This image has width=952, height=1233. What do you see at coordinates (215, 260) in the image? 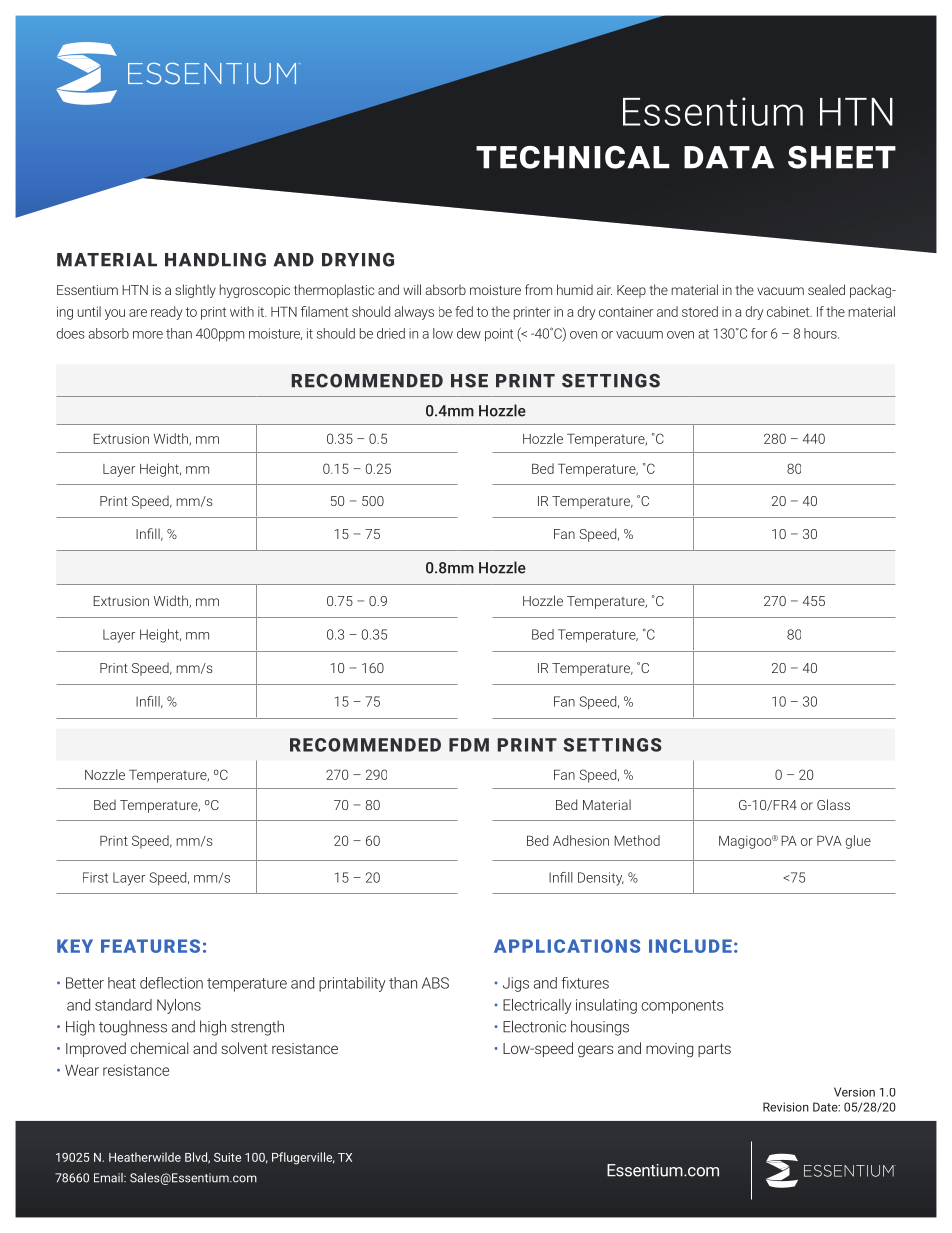
I see `HANDLING` at bounding box center [215, 260].
